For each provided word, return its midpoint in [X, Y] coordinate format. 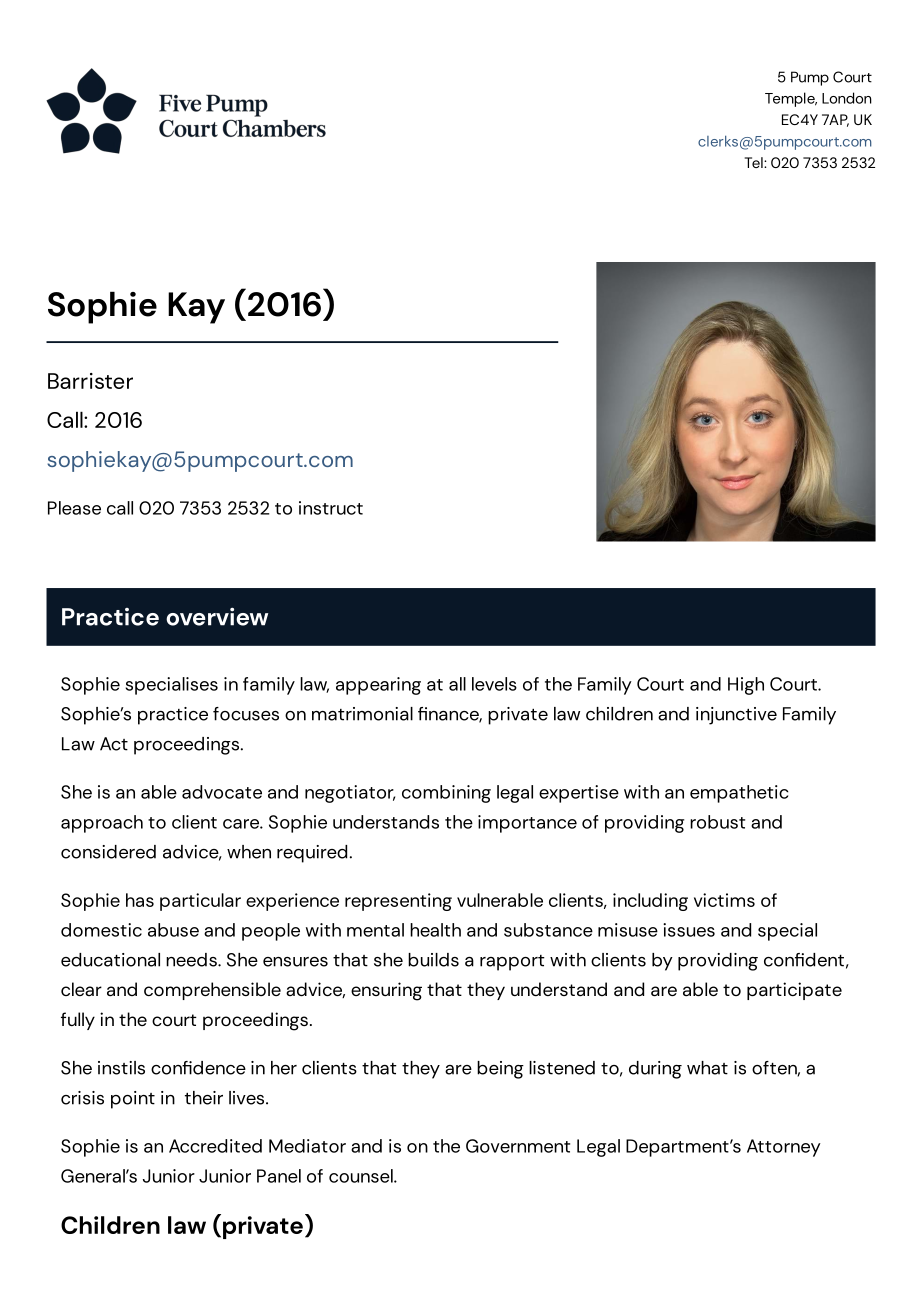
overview [217, 617]
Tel [755, 162]
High [746, 686]
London [847, 98]
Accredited [215, 1146]
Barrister [90, 381]
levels [494, 684]
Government [518, 1146]
